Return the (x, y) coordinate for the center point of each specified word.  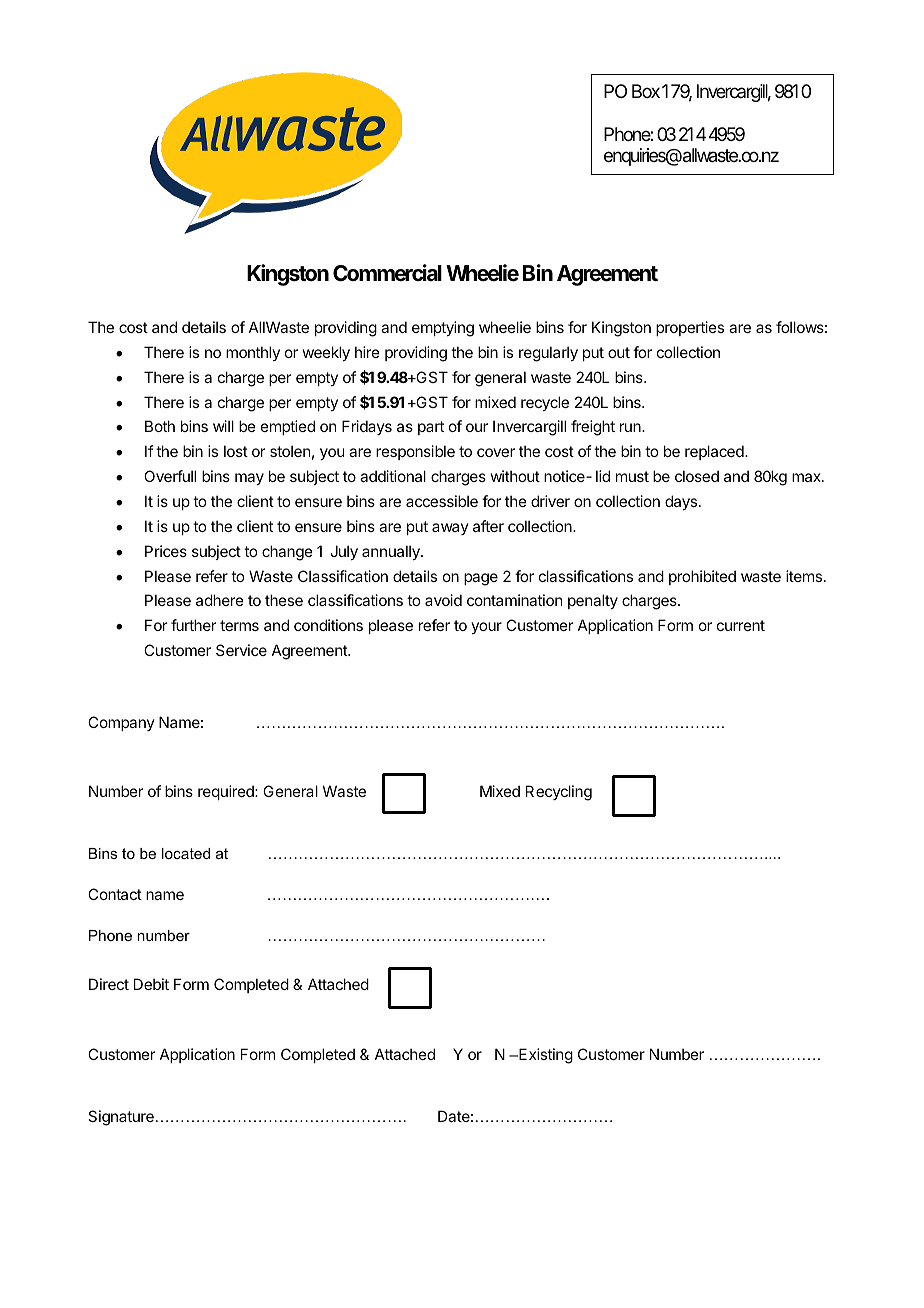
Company (121, 723)
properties (690, 328)
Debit (151, 984)
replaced (715, 452)
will (223, 426)
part (431, 428)
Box (646, 91)
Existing (545, 1056)
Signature (121, 1118)
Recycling (559, 793)
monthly (253, 353)
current (741, 625)
